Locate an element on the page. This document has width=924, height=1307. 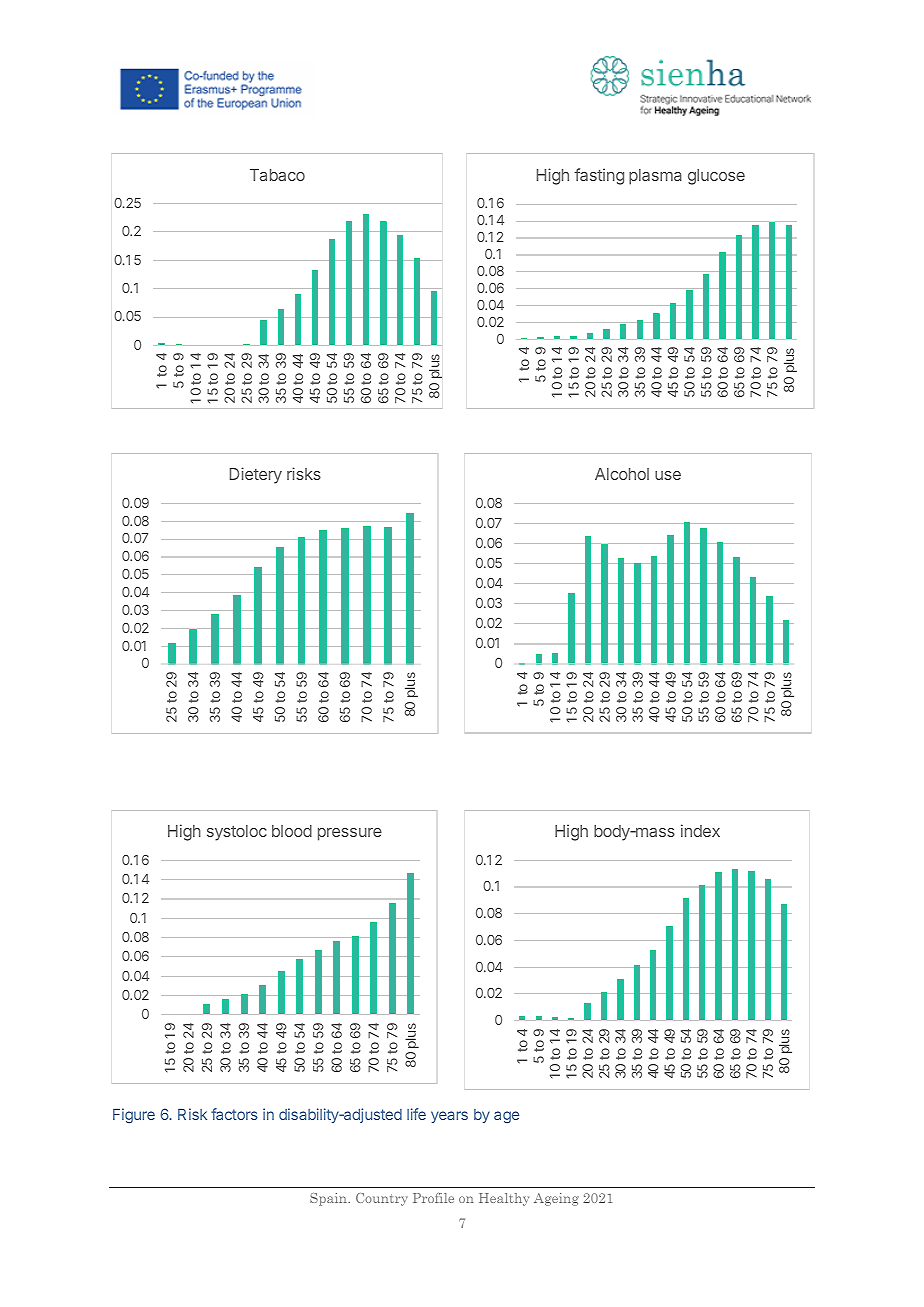
Alcohol is located at coordinates (622, 474).
